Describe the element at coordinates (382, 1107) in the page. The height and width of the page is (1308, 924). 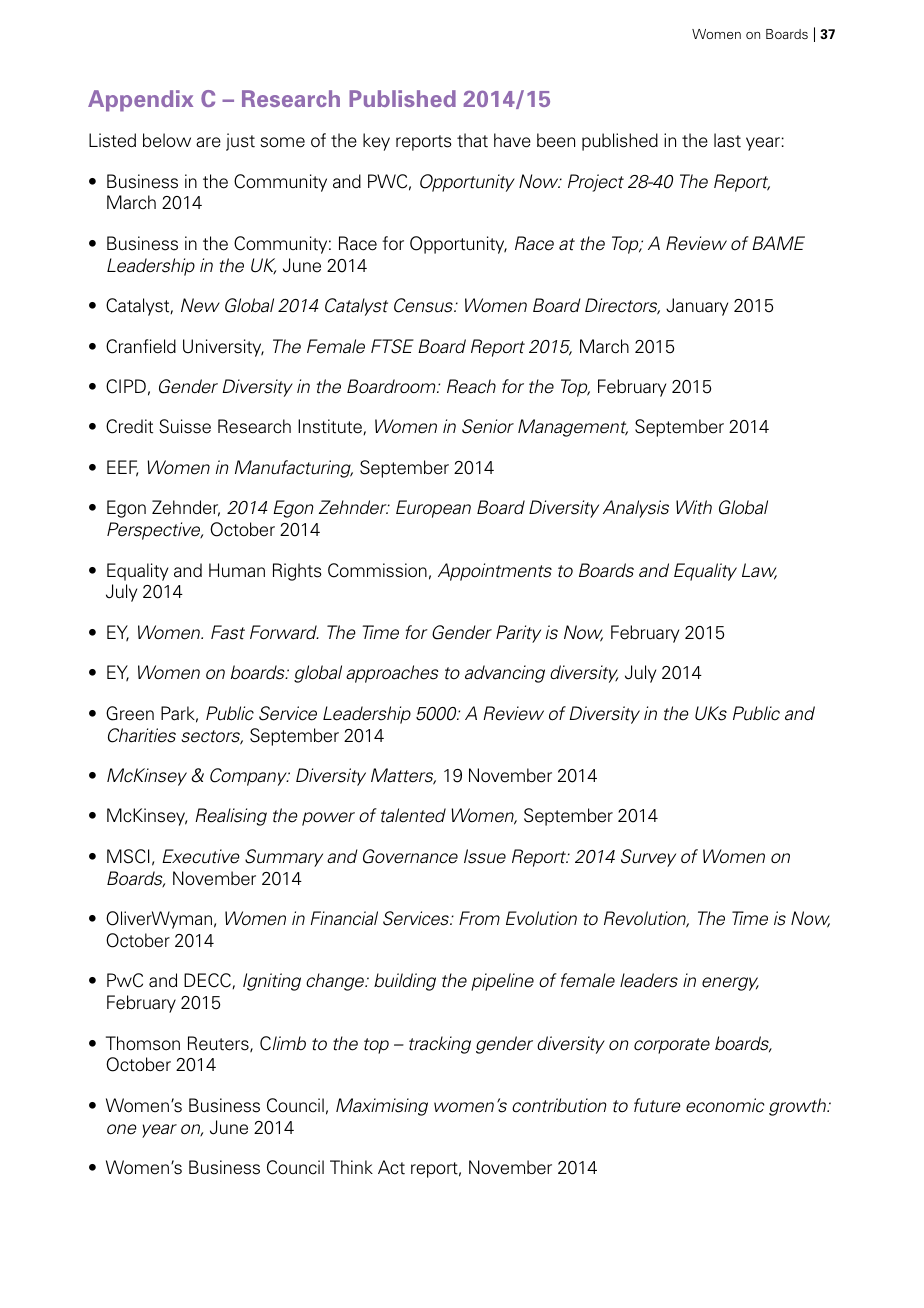
I see `Maximising` at that location.
